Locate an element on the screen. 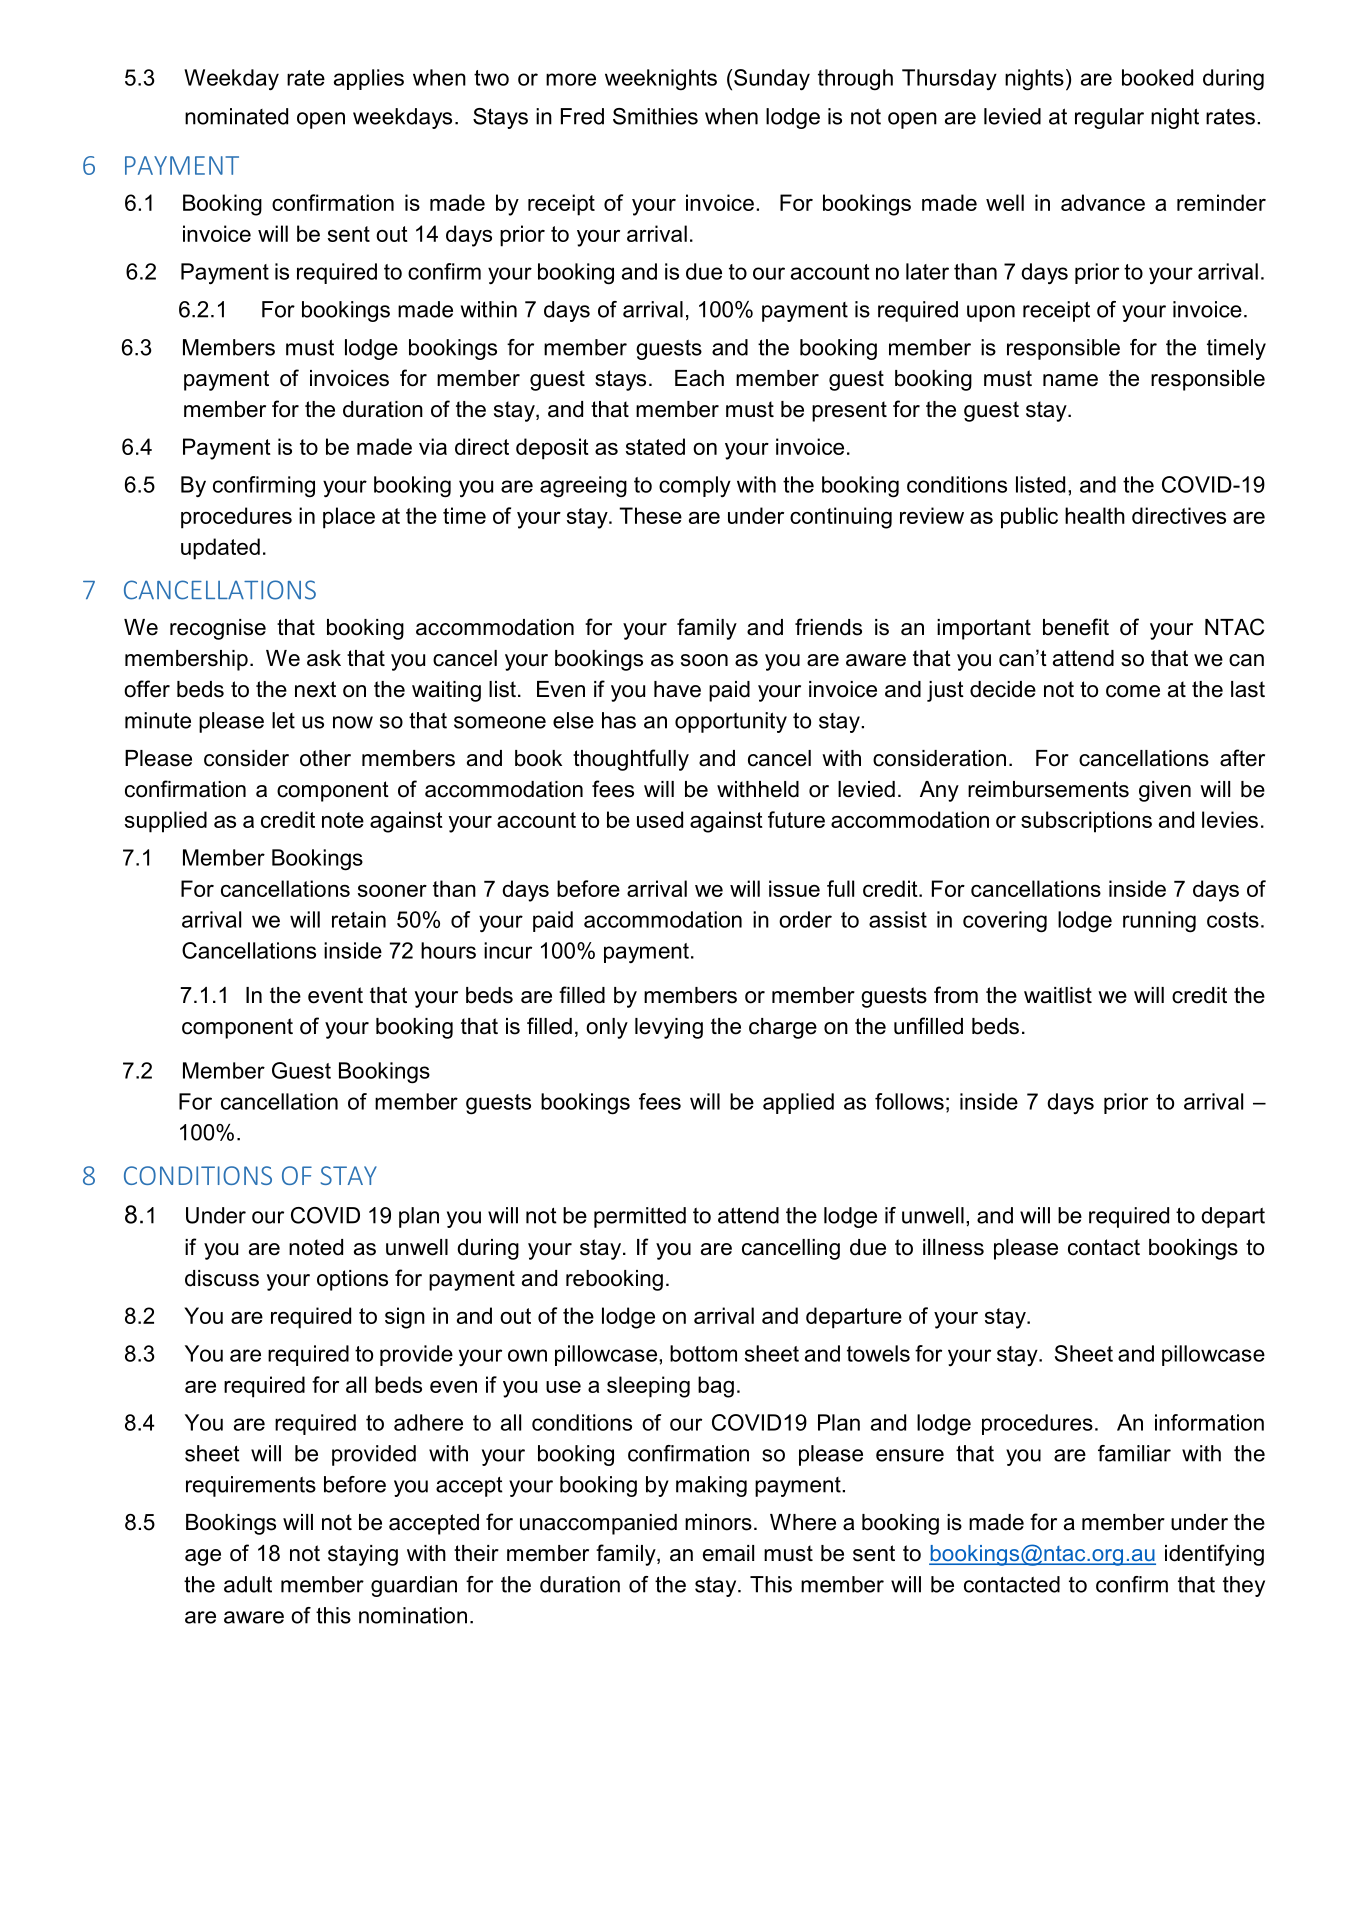 The image size is (1347, 1905). recognise is located at coordinates (218, 629).
